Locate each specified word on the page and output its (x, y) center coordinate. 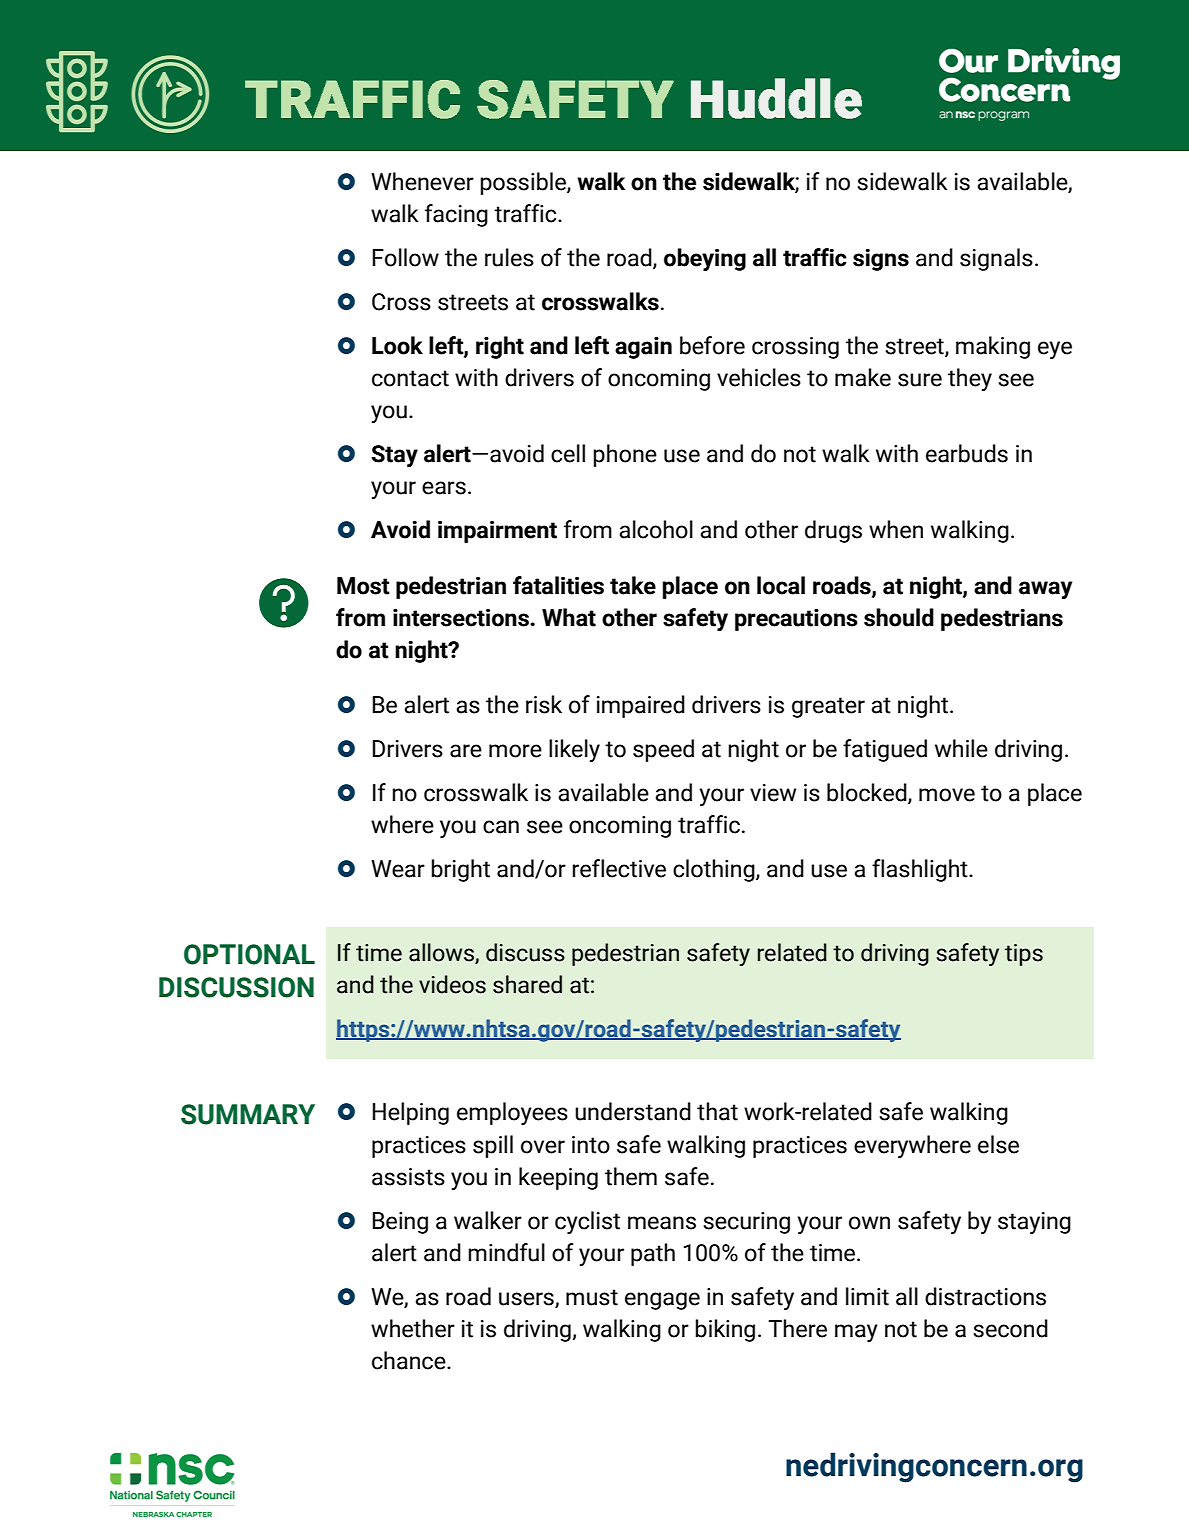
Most (363, 586)
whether (413, 1328)
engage (662, 1301)
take (633, 585)
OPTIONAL (249, 954)
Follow (405, 257)
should (899, 617)
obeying (705, 259)
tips (1024, 955)
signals (996, 259)
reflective (619, 868)
